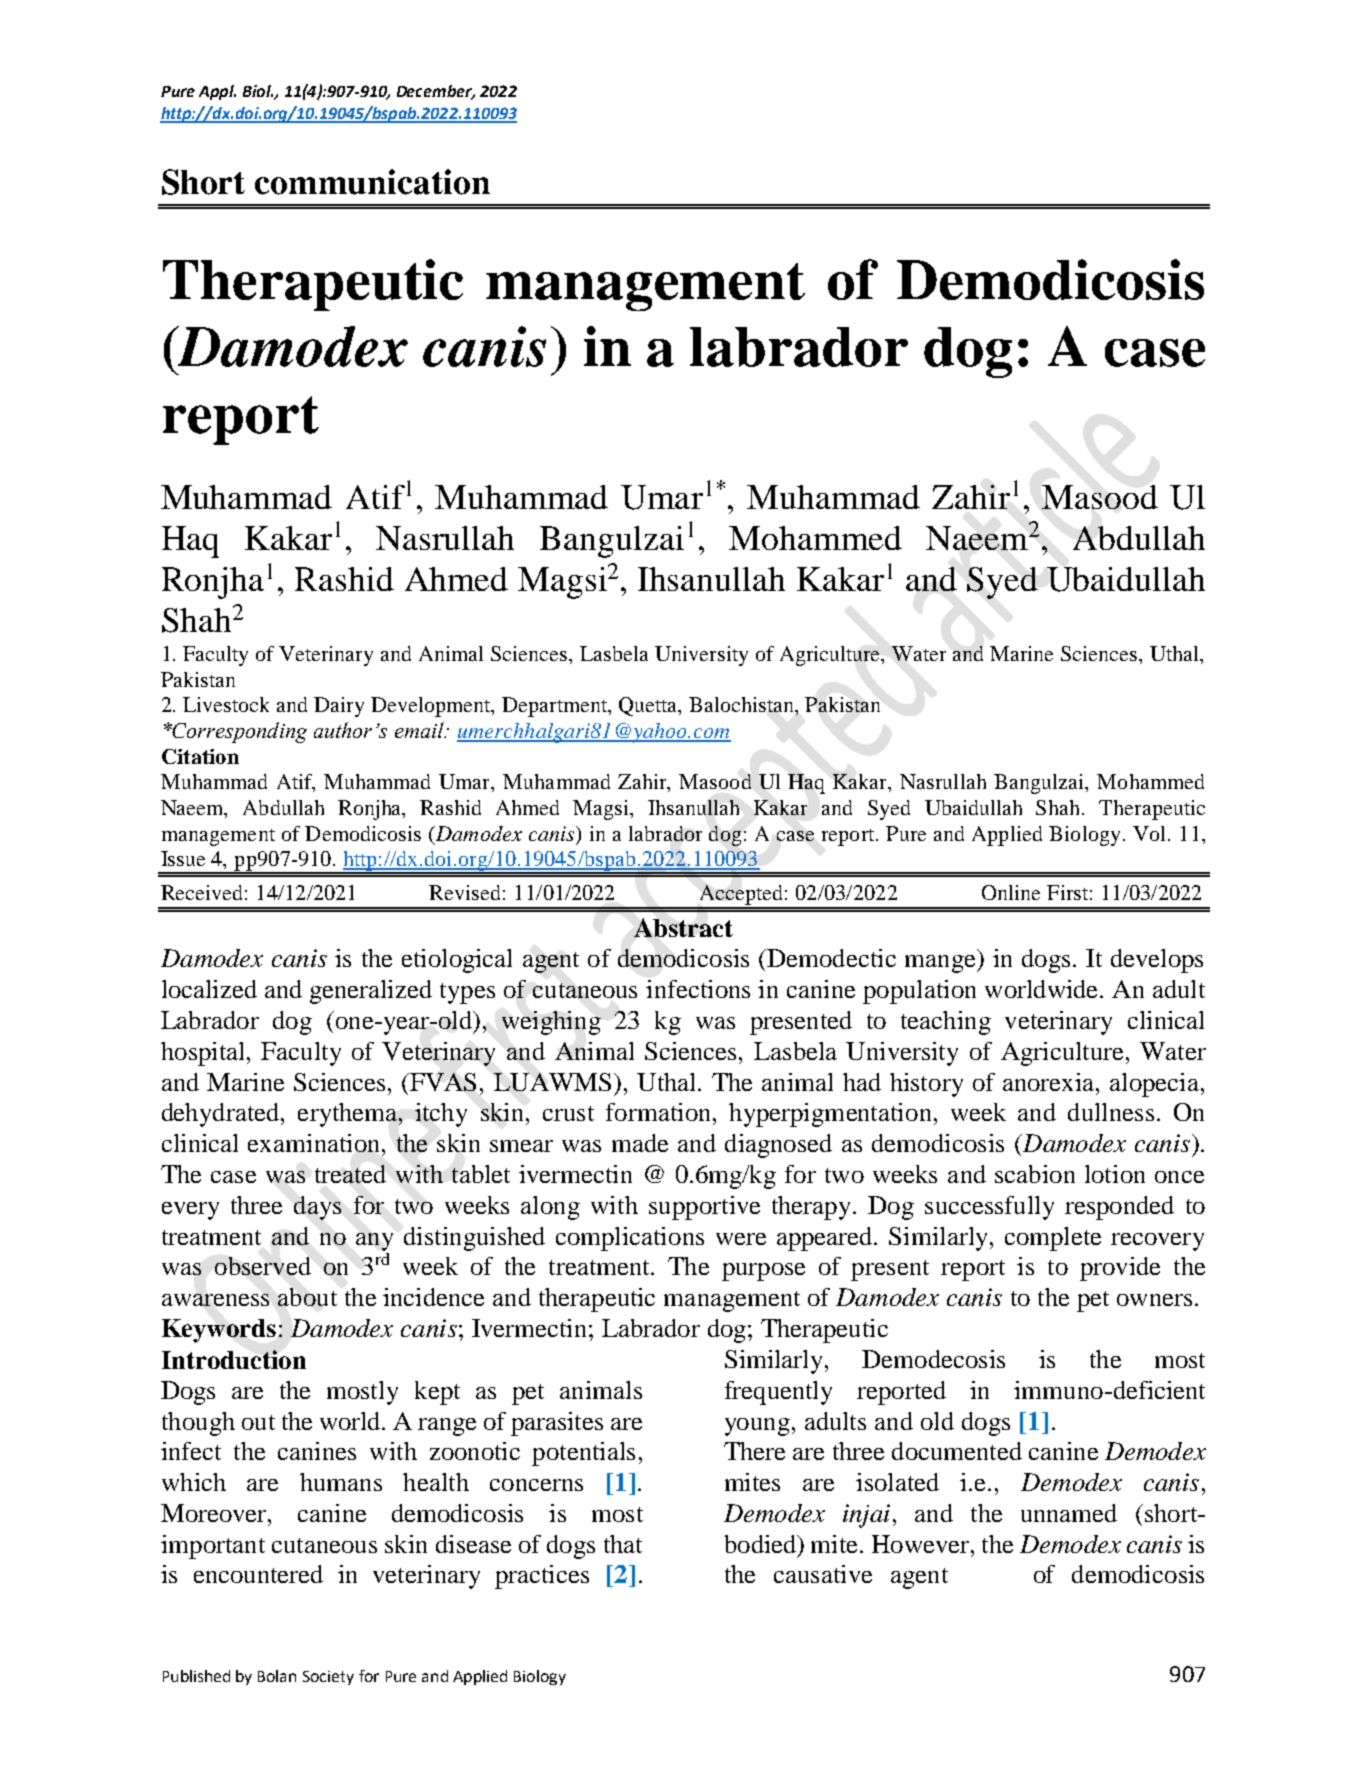 The width and height of the screenshot is (1367, 1769). What do you see at coordinates (630, 1239) in the screenshot?
I see `complications` at bounding box center [630, 1239].
